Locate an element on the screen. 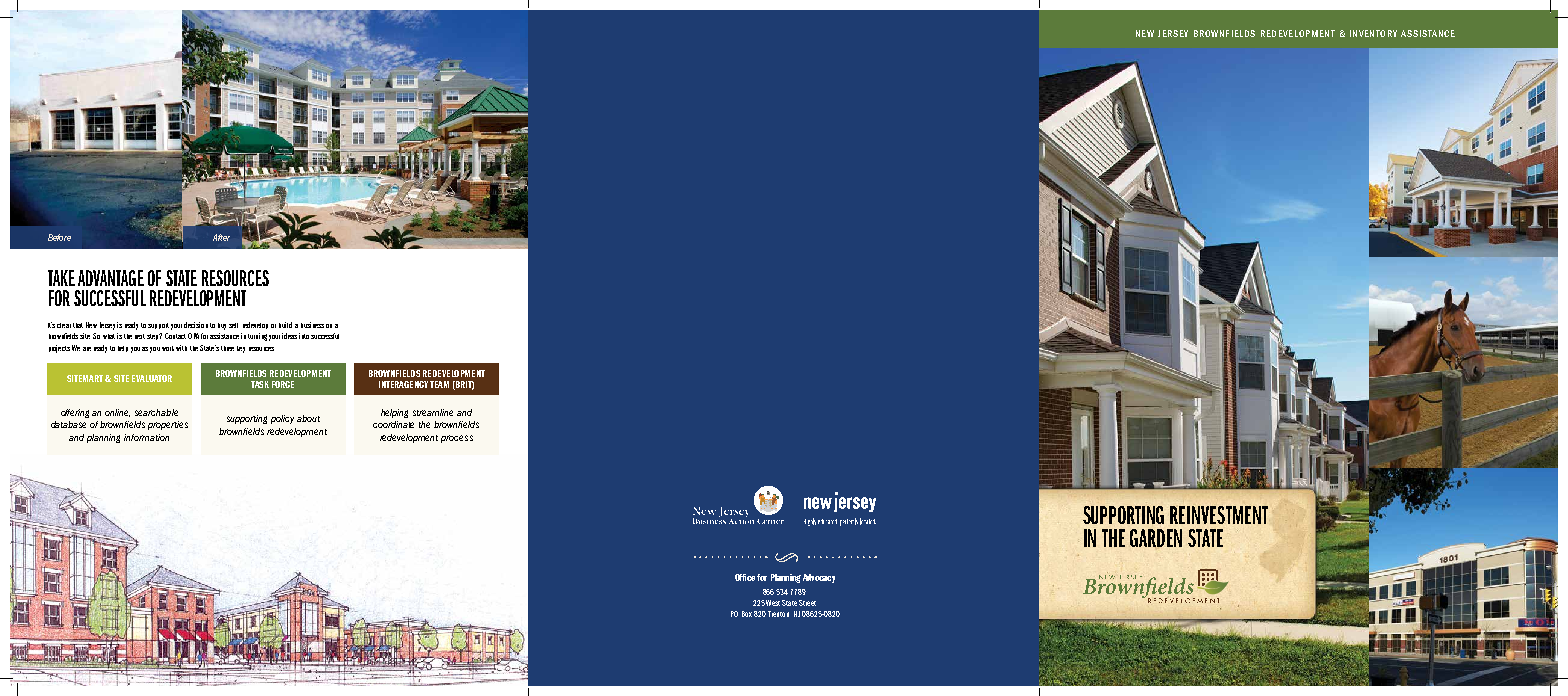  Inventory is located at coordinates (1373, 33).
